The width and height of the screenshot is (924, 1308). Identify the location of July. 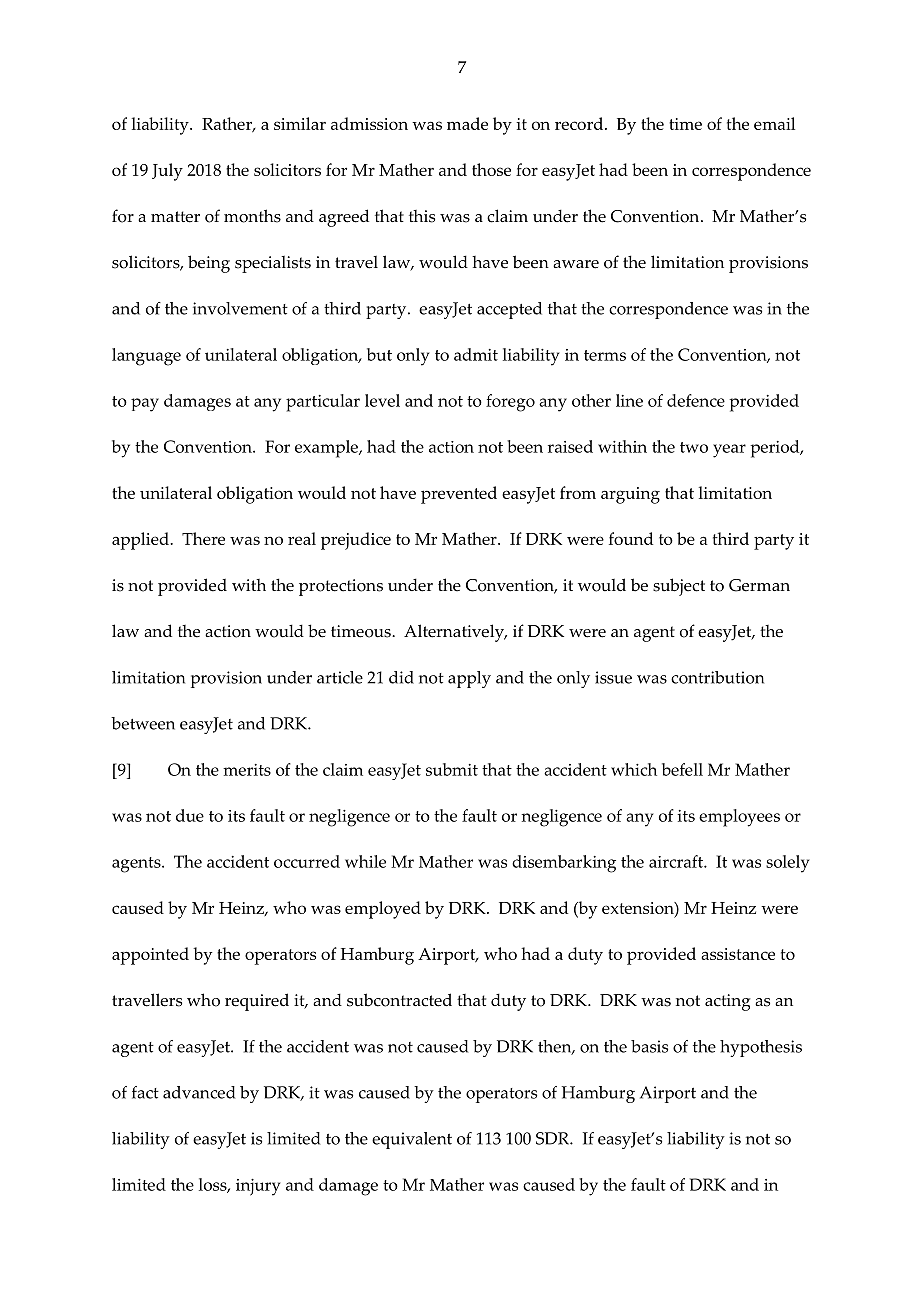
(167, 172).
